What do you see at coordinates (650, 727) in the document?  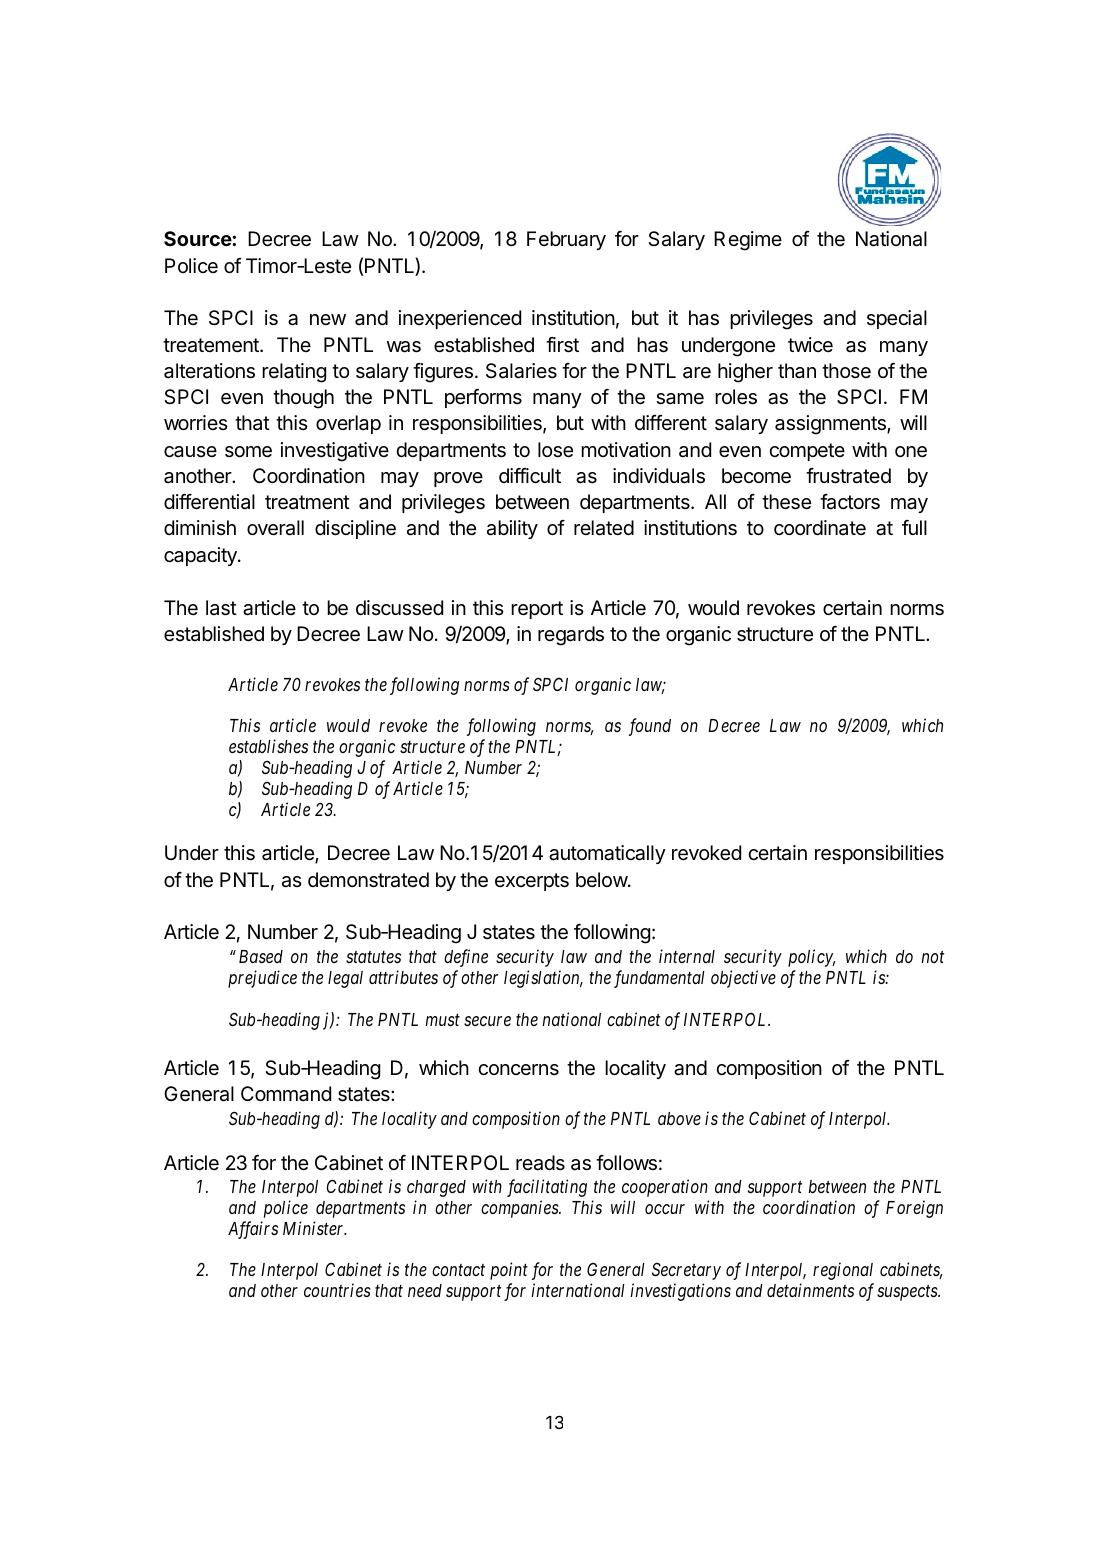 I see `found` at bounding box center [650, 727].
